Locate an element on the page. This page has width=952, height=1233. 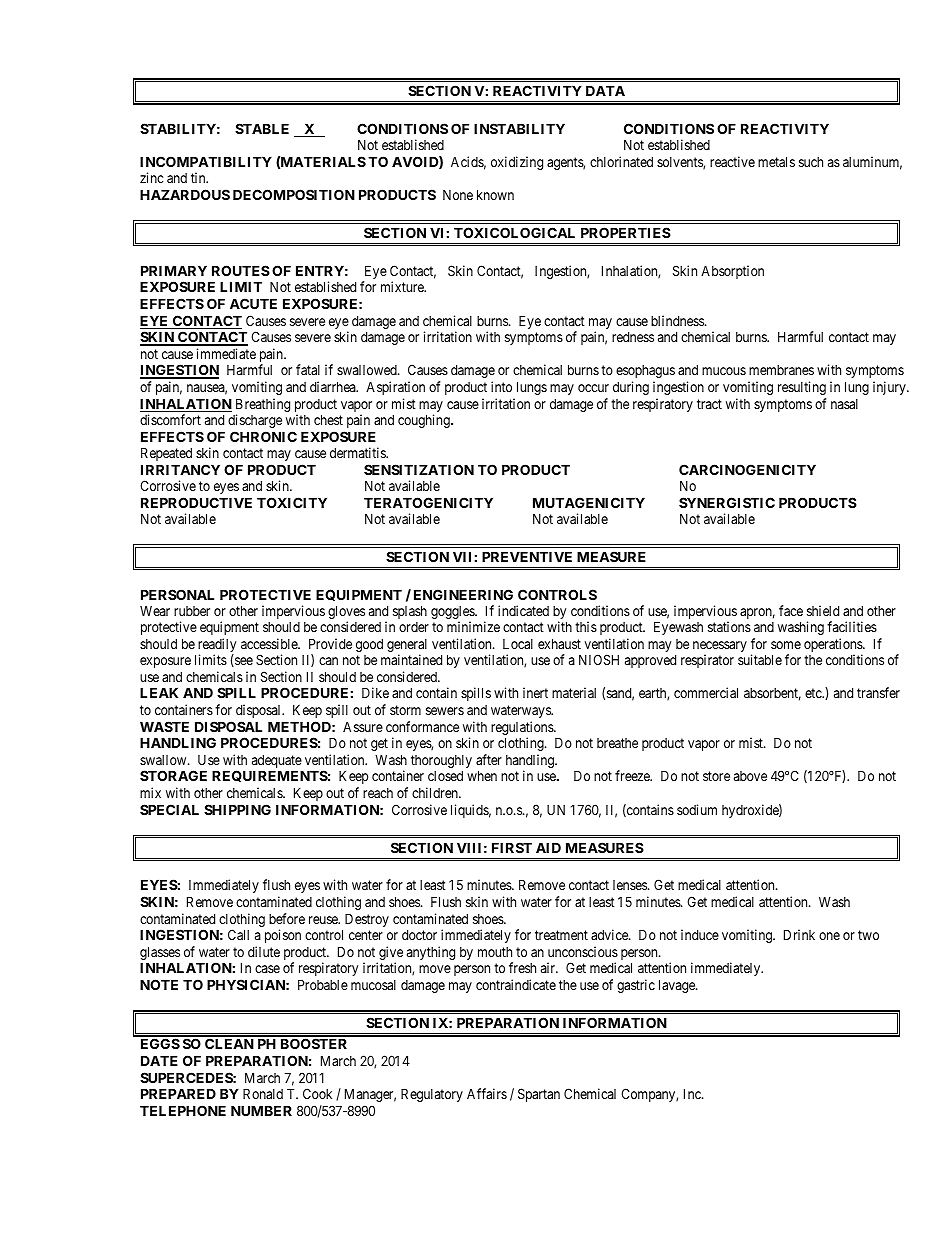
SHIPPING is located at coordinates (237, 809).
